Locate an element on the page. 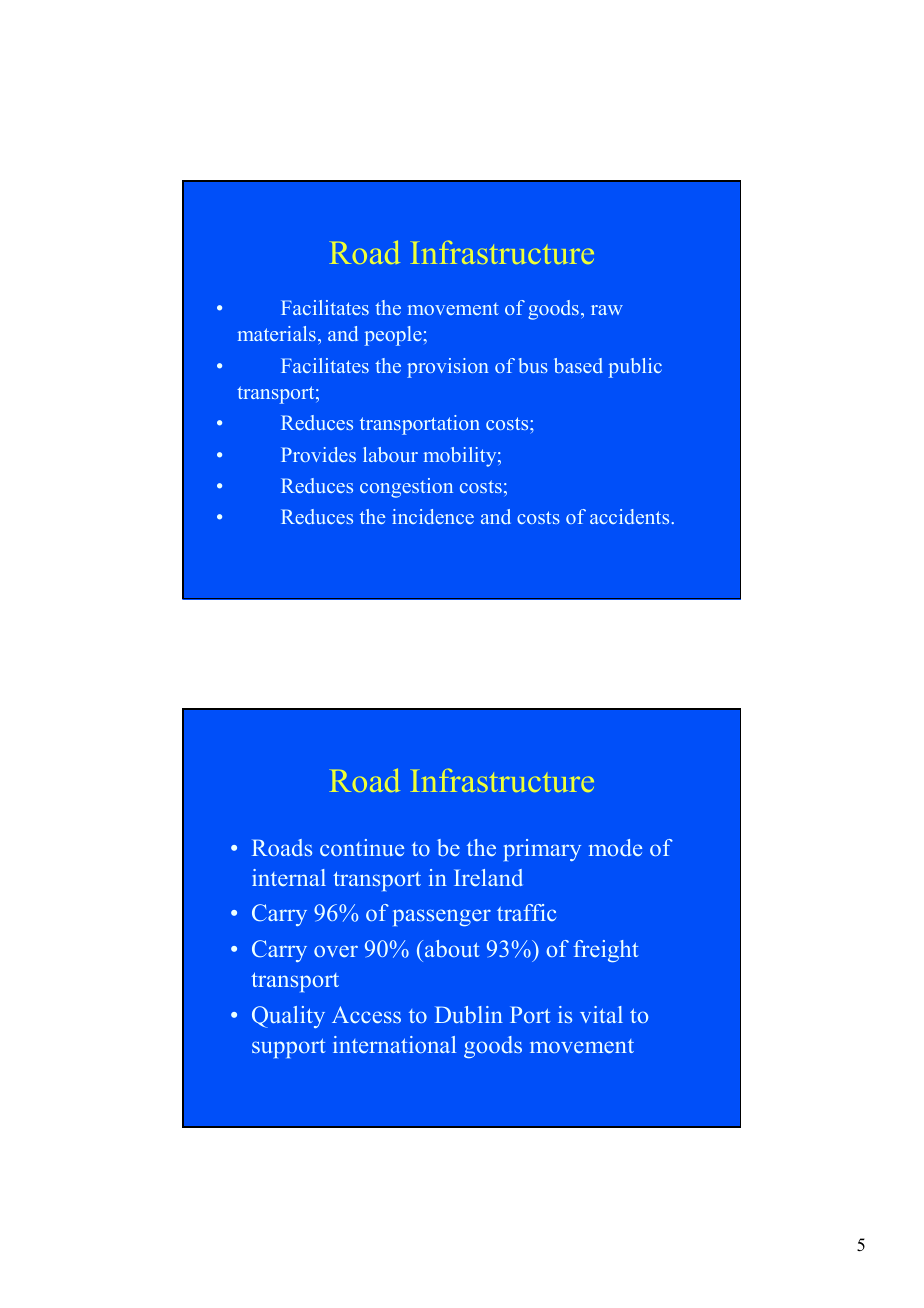 This document has height=1308, width=924. incidence is located at coordinates (433, 516).
